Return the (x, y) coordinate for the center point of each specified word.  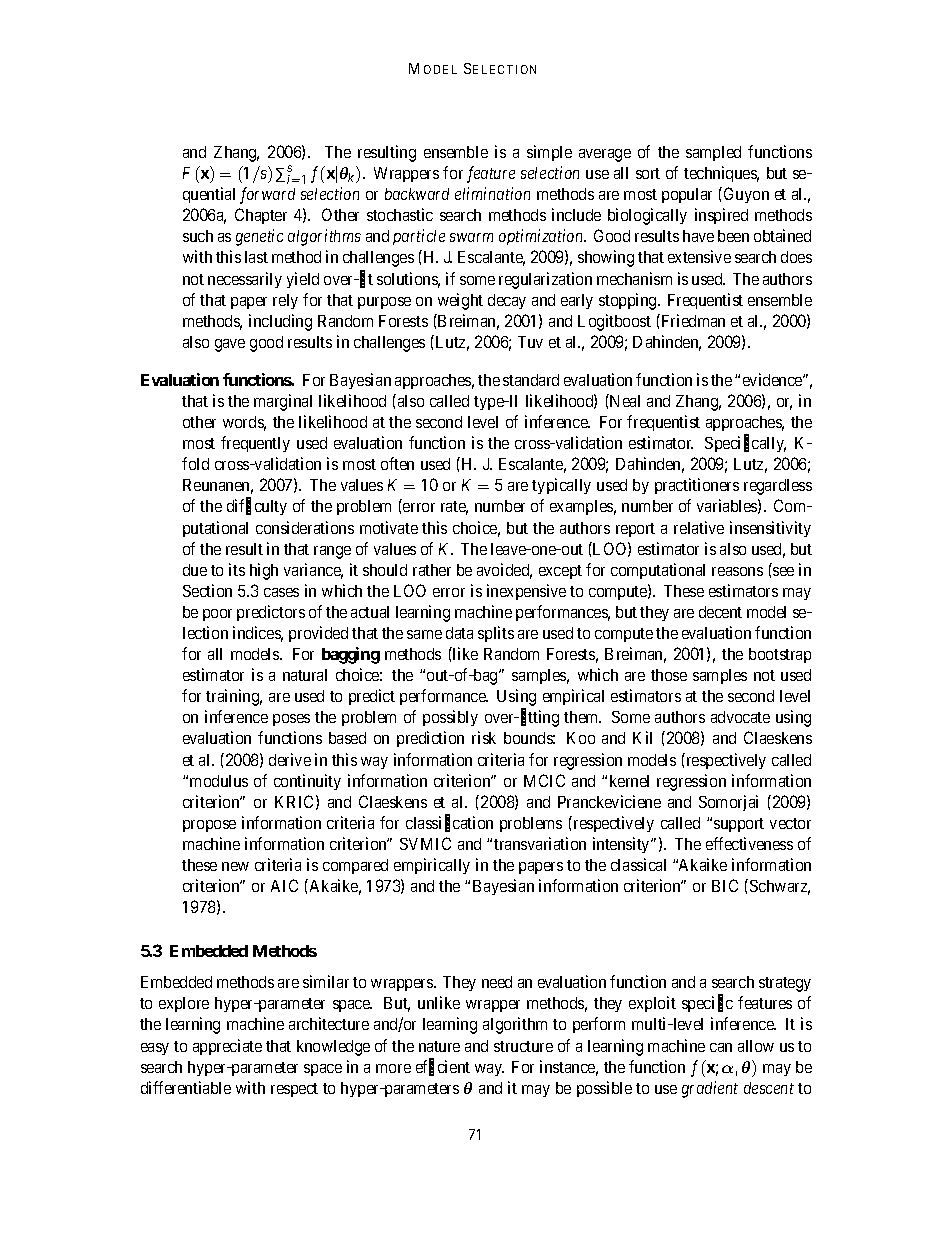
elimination (492, 193)
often (397, 463)
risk (484, 737)
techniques (721, 174)
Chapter (261, 216)
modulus (219, 781)
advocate (740, 717)
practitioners (697, 486)
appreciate (227, 1047)
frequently (255, 444)
